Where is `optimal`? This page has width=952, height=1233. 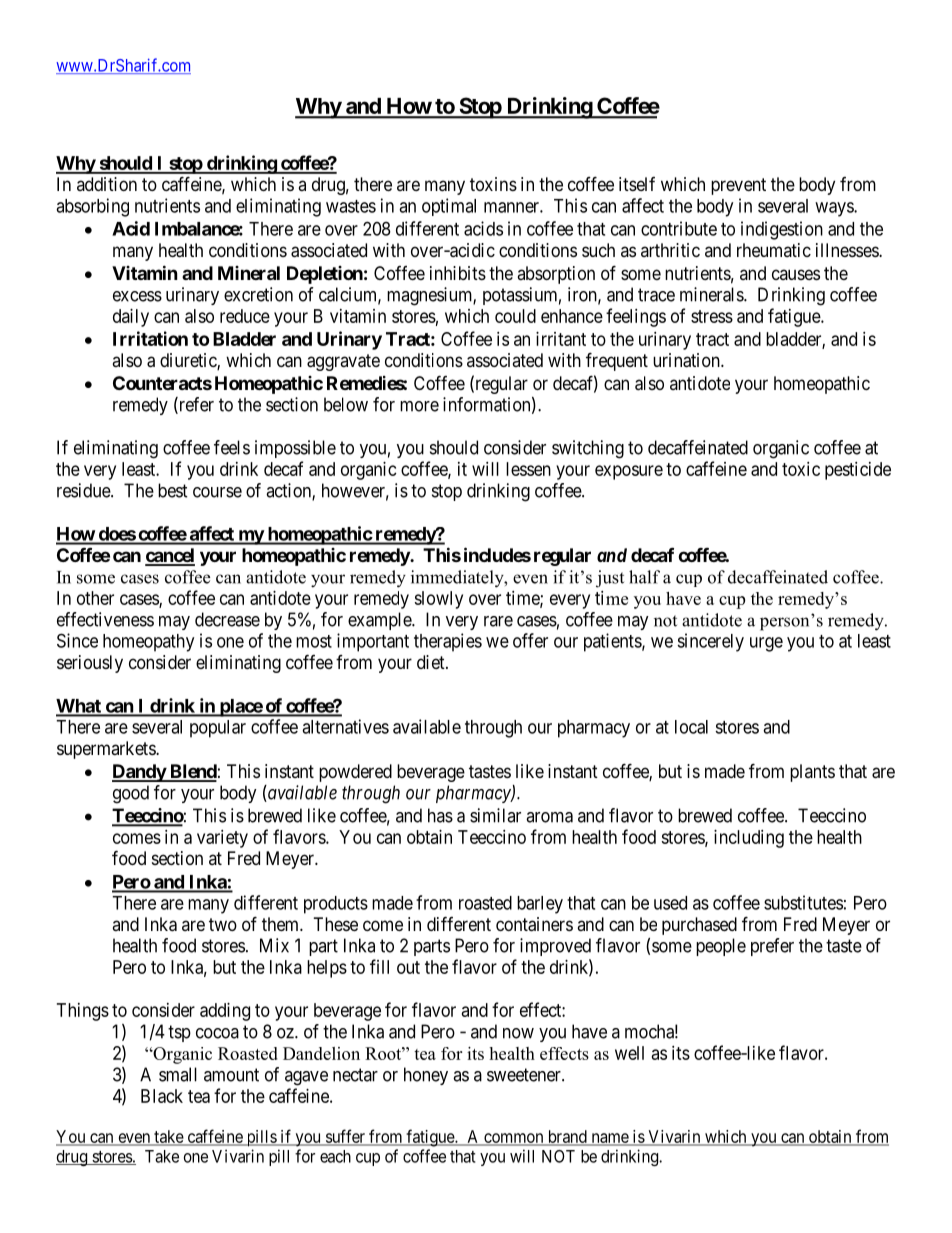
optimal is located at coordinates (449, 207).
